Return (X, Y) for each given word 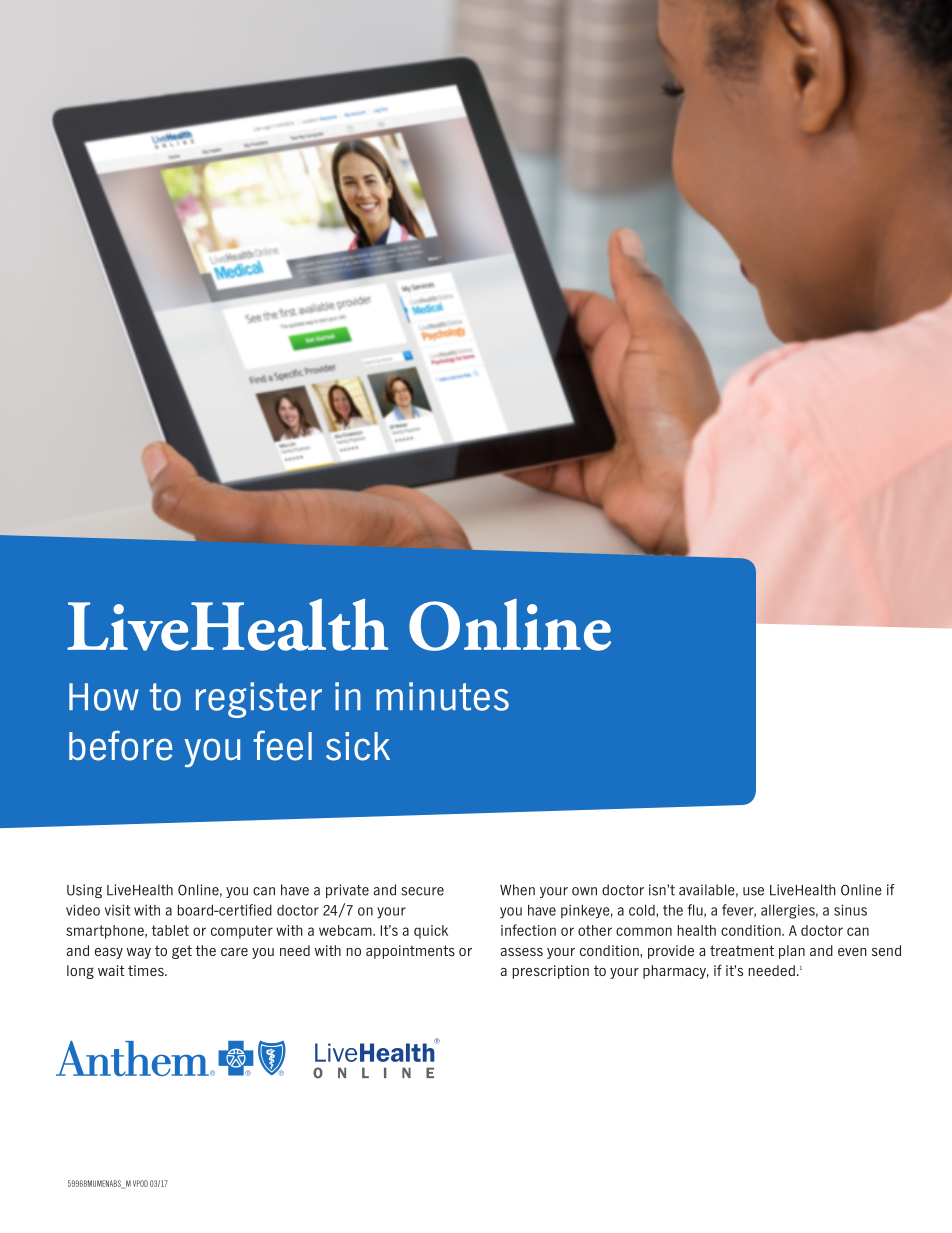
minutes (442, 696)
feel (282, 745)
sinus (850, 910)
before (120, 746)
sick (358, 746)
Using (84, 891)
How (104, 697)
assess (522, 952)
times (147, 970)
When (517, 890)
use (753, 891)
